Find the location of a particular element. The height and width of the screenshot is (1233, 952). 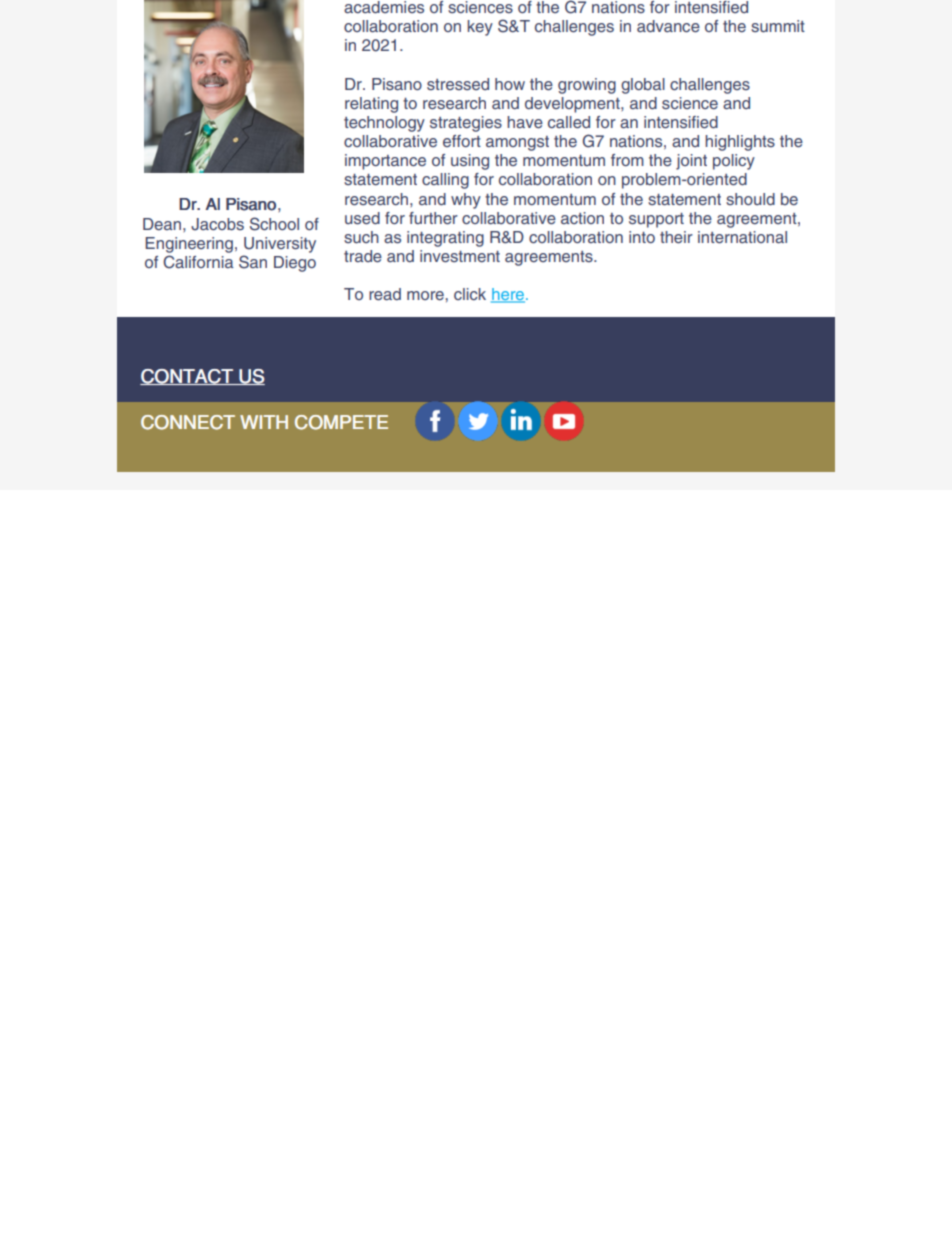

WITH is located at coordinates (264, 422).
